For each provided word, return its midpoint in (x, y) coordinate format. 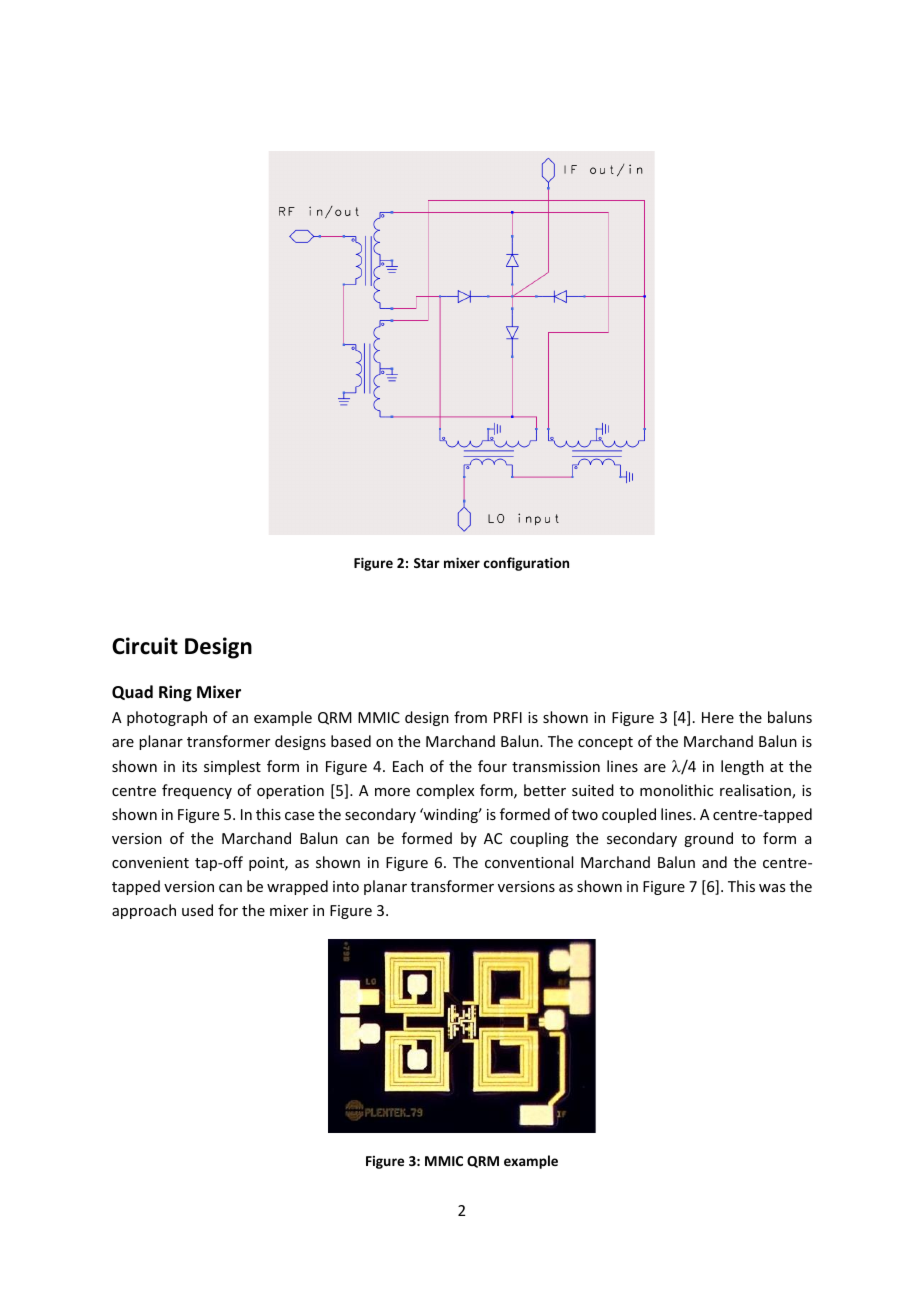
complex (445, 791)
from (470, 717)
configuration (526, 564)
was (772, 888)
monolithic (676, 790)
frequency (197, 791)
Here (718, 717)
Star (427, 563)
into (346, 886)
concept (605, 743)
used (197, 910)
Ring (175, 693)
